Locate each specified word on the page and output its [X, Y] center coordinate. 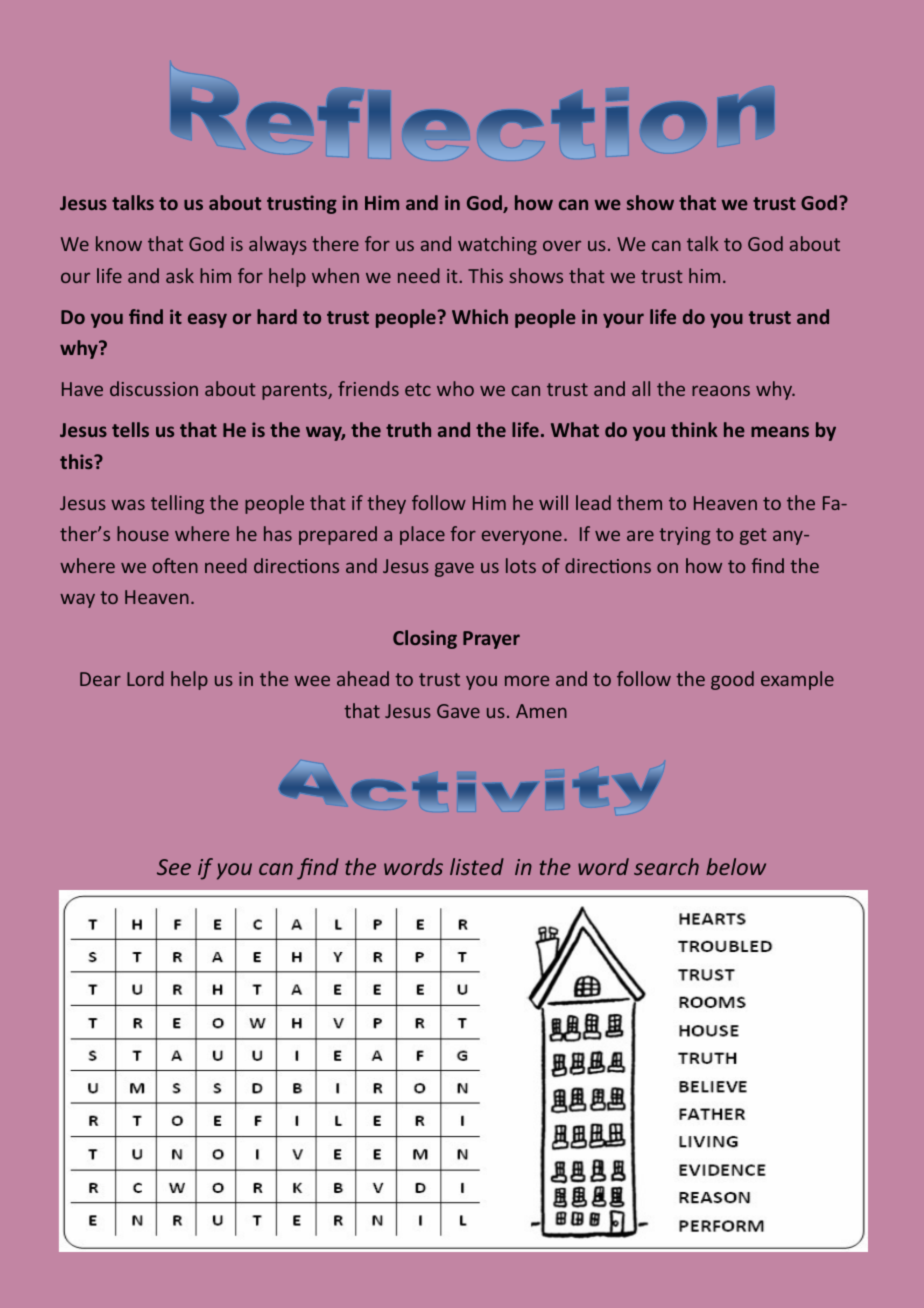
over [562, 245]
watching [497, 245]
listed [477, 866]
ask [180, 275]
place [422, 535]
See [174, 867]
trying [685, 536]
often [175, 565]
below [736, 866]
